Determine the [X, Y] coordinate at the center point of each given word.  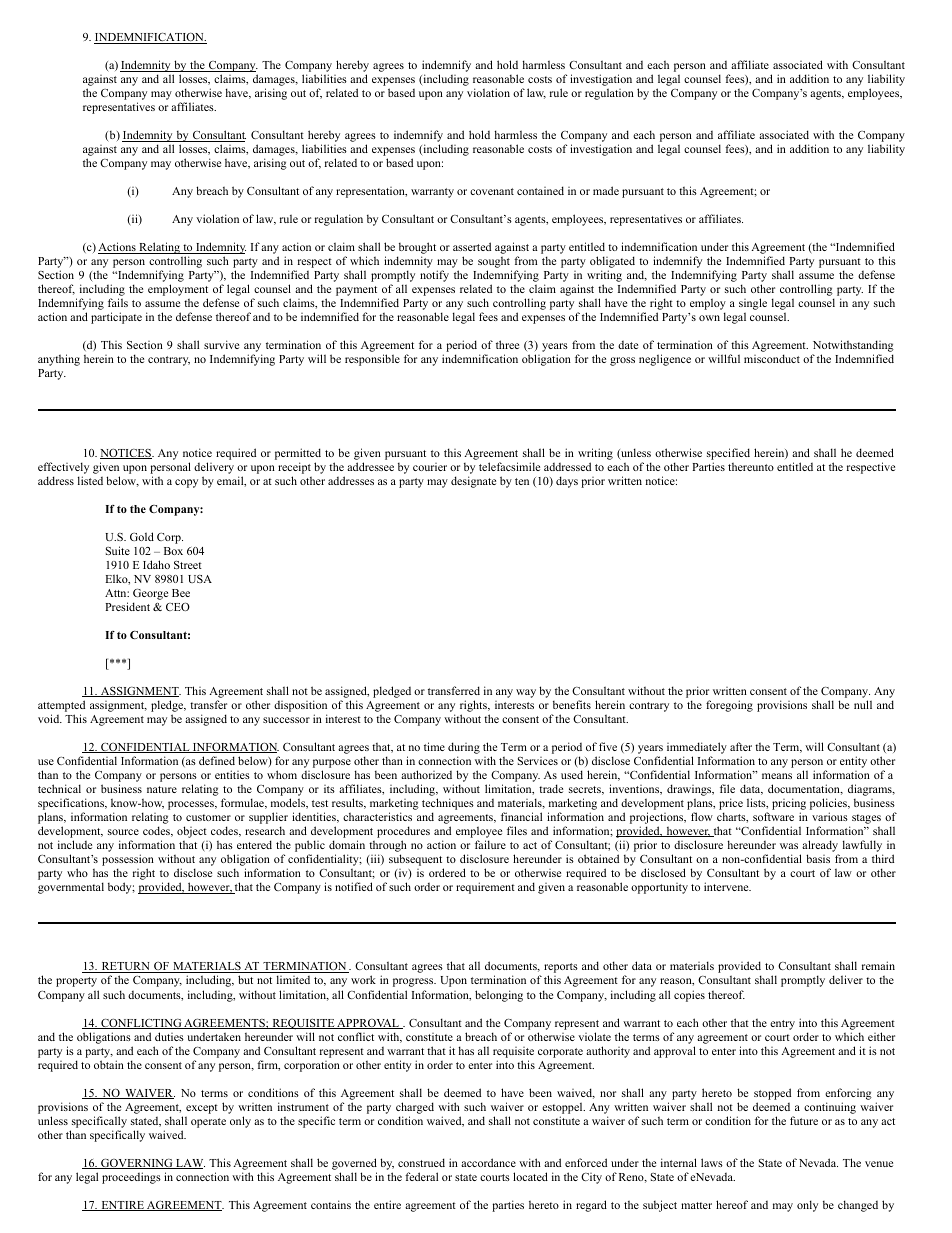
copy [186, 483]
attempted [61, 706]
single [753, 305]
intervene [727, 886]
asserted [472, 246]
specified [728, 454]
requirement [485, 888]
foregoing [729, 706]
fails [118, 302]
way [526, 693]
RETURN [125, 967]
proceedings [131, 1178]
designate [473, 482]
